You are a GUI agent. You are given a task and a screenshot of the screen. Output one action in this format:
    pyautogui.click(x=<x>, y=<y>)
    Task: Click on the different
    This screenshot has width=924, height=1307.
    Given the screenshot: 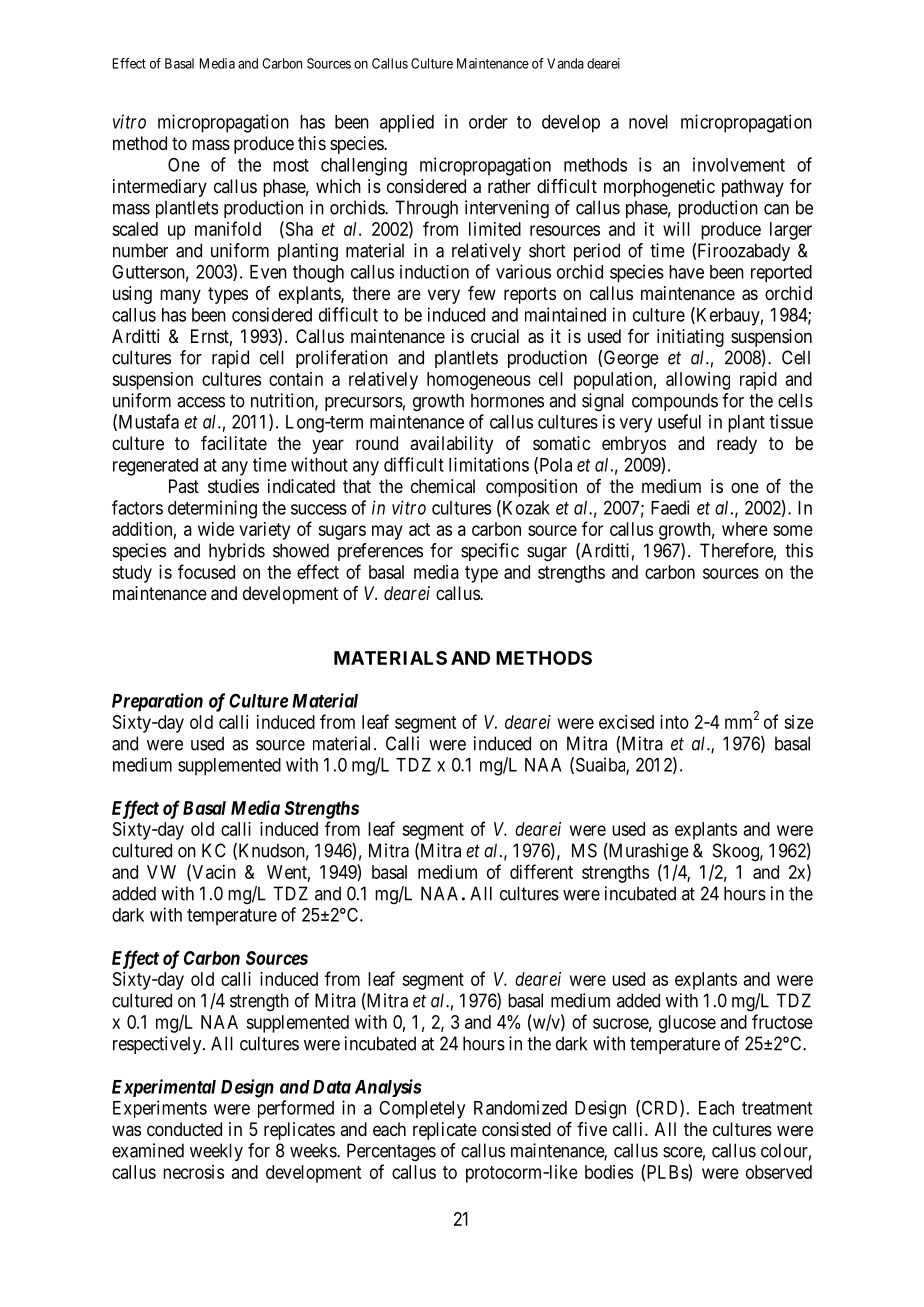 What is the action you would take?
    pyautogui.click(x=541, y=871)
